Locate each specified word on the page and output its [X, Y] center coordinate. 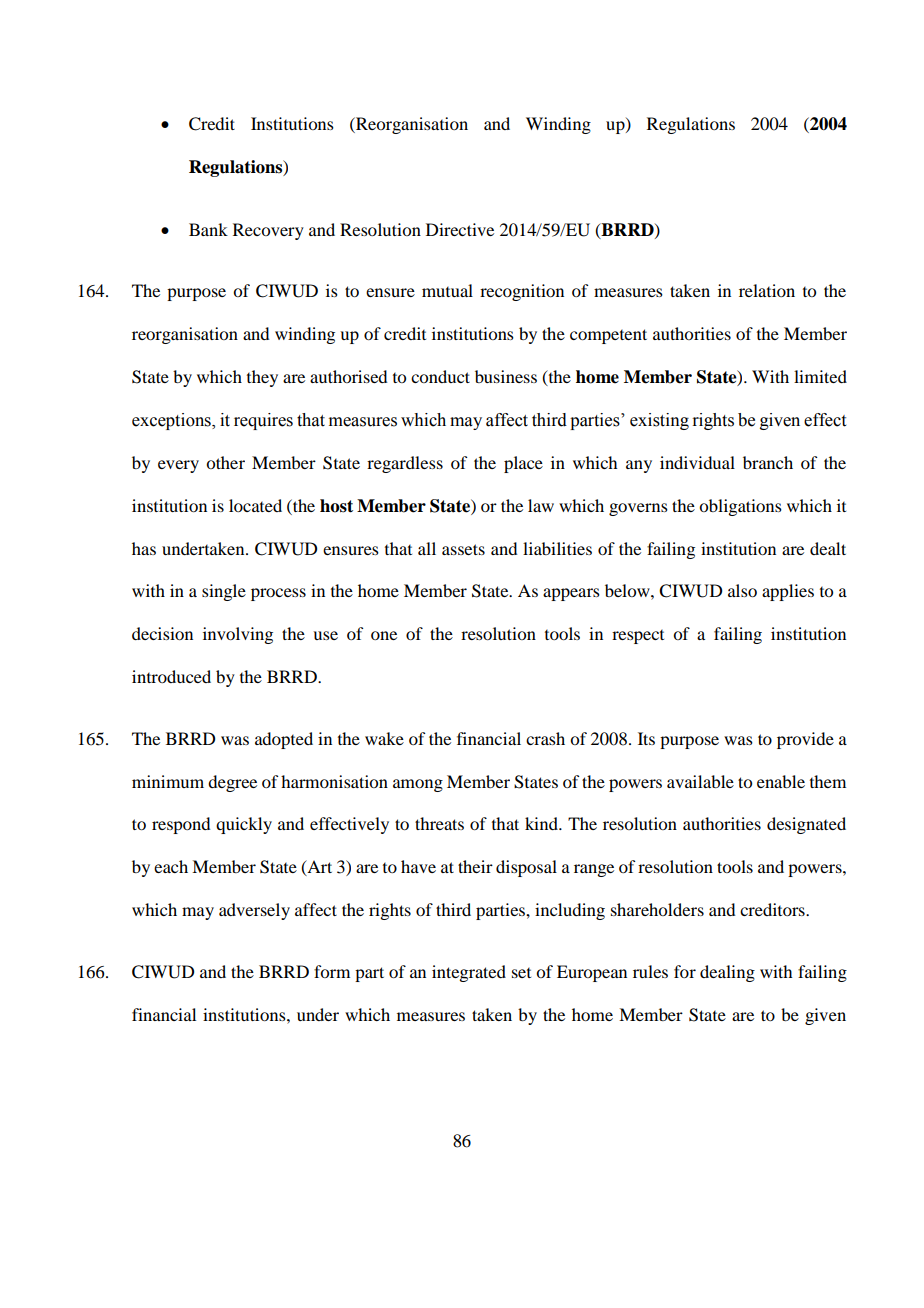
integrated [469, 973]
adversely [254, 911]
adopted [284, 740]
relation [767, 290]
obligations [740, 507]
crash [545, 738]
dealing [727, 973]
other [225, 462]
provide [805, 740]
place [523, 464]
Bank [208, 229]
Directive [460, 229]
